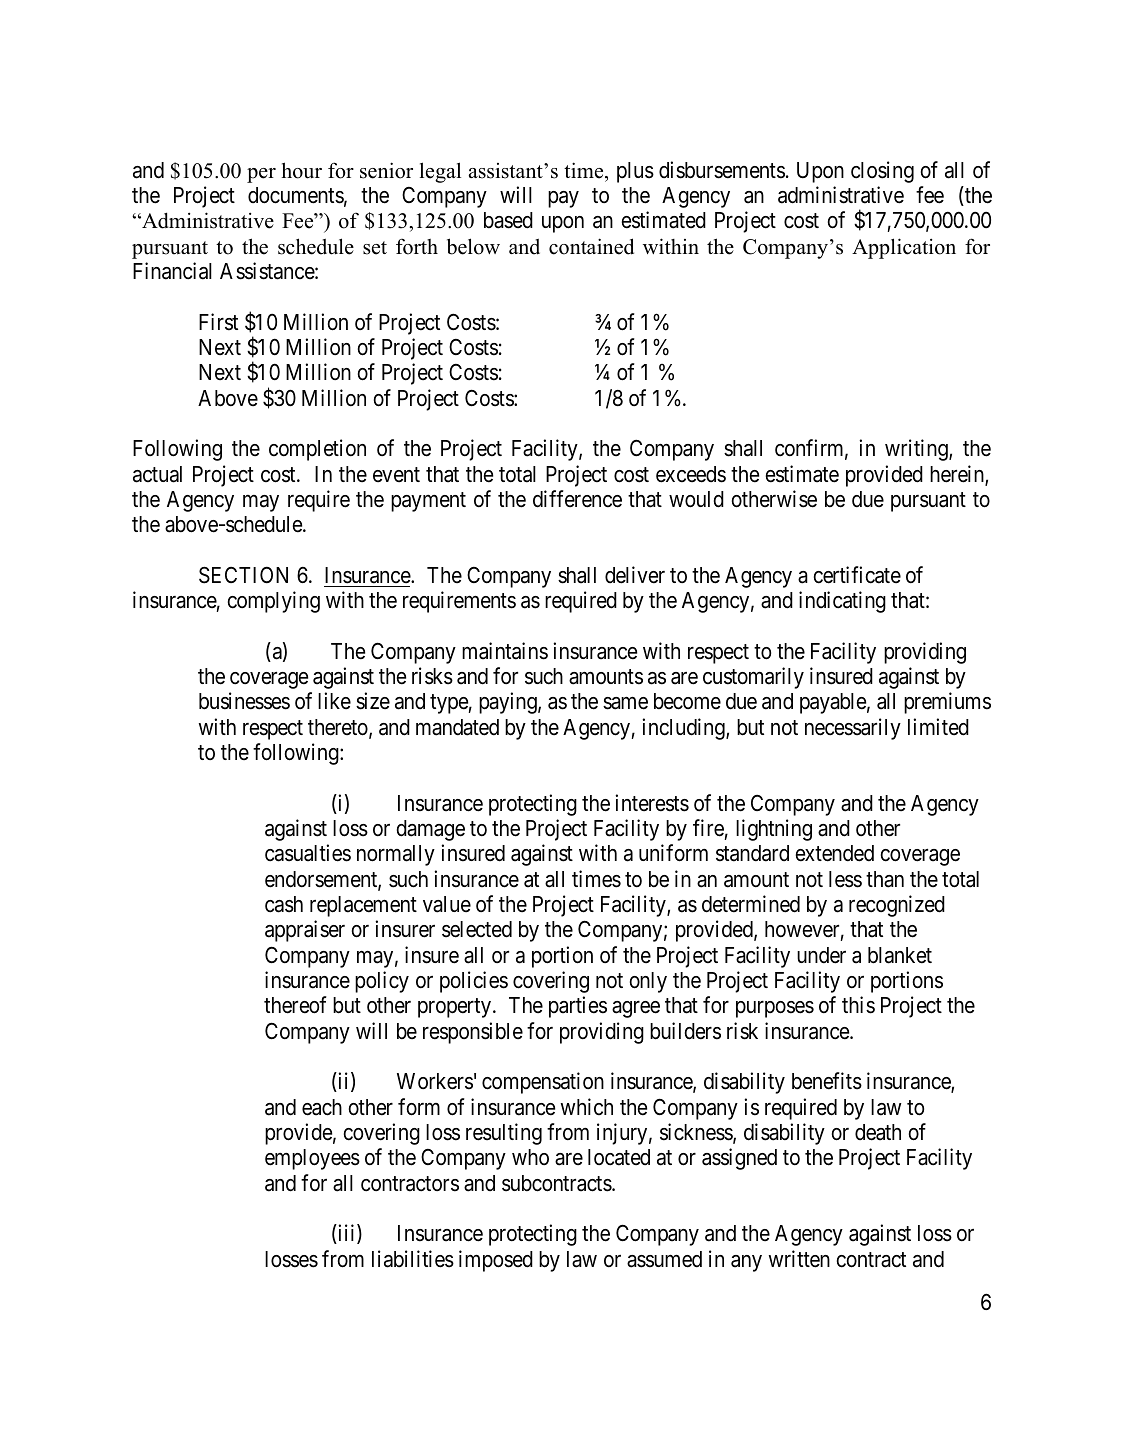 Image resolution: width=1123 pixels, height=1453 pixels. Describe the element at coordinates (799, 1259) in the screenshot. I see `written` at that location.
